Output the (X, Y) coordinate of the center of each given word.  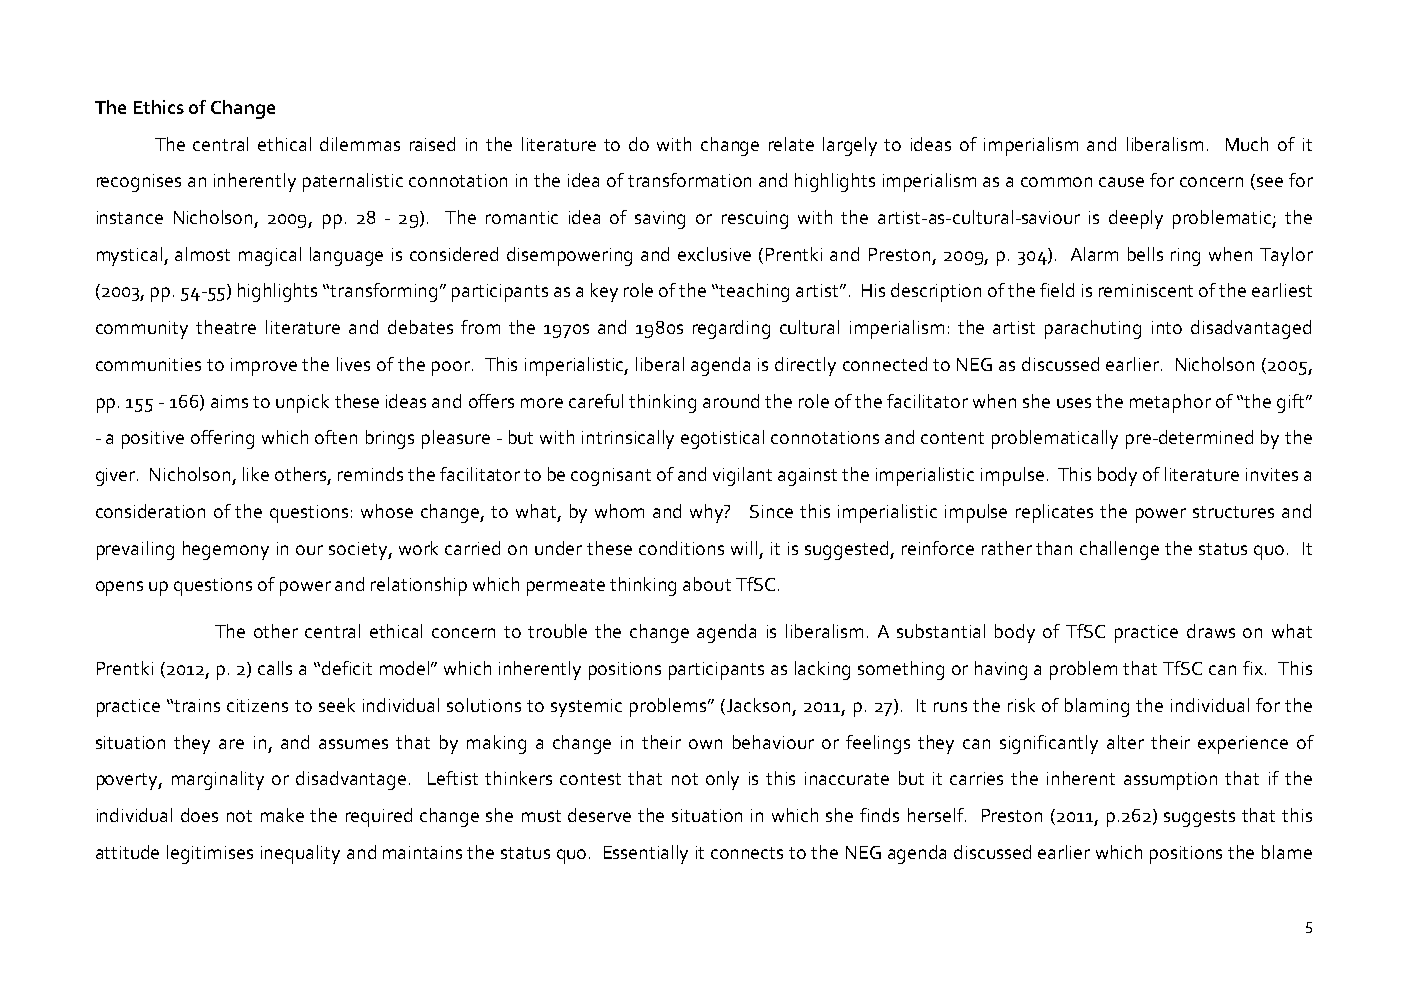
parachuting (1093, 329)
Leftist (453, 778)
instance (130, 217)
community (142, 330)
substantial (941, 631)
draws (1211, 631)
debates (420, 327)
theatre (226, 327)
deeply (1136, 219)
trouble (557, 631)
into (1167, 327)
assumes (353, 744)
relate (791, 144)
